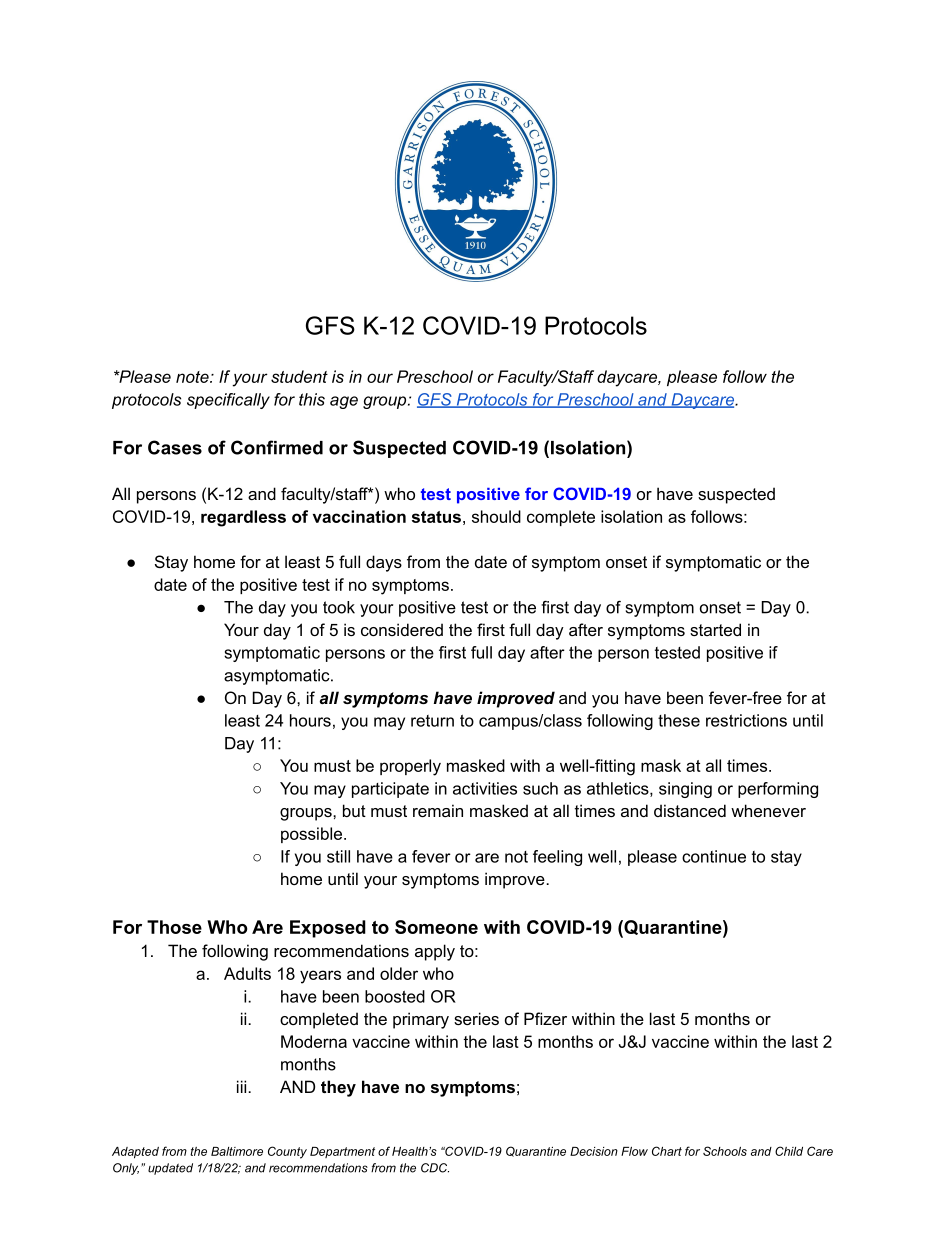  What do you see at coordinates (714, 856) in the screenshot?
I see `continue` at bounding box center [714, 856].
